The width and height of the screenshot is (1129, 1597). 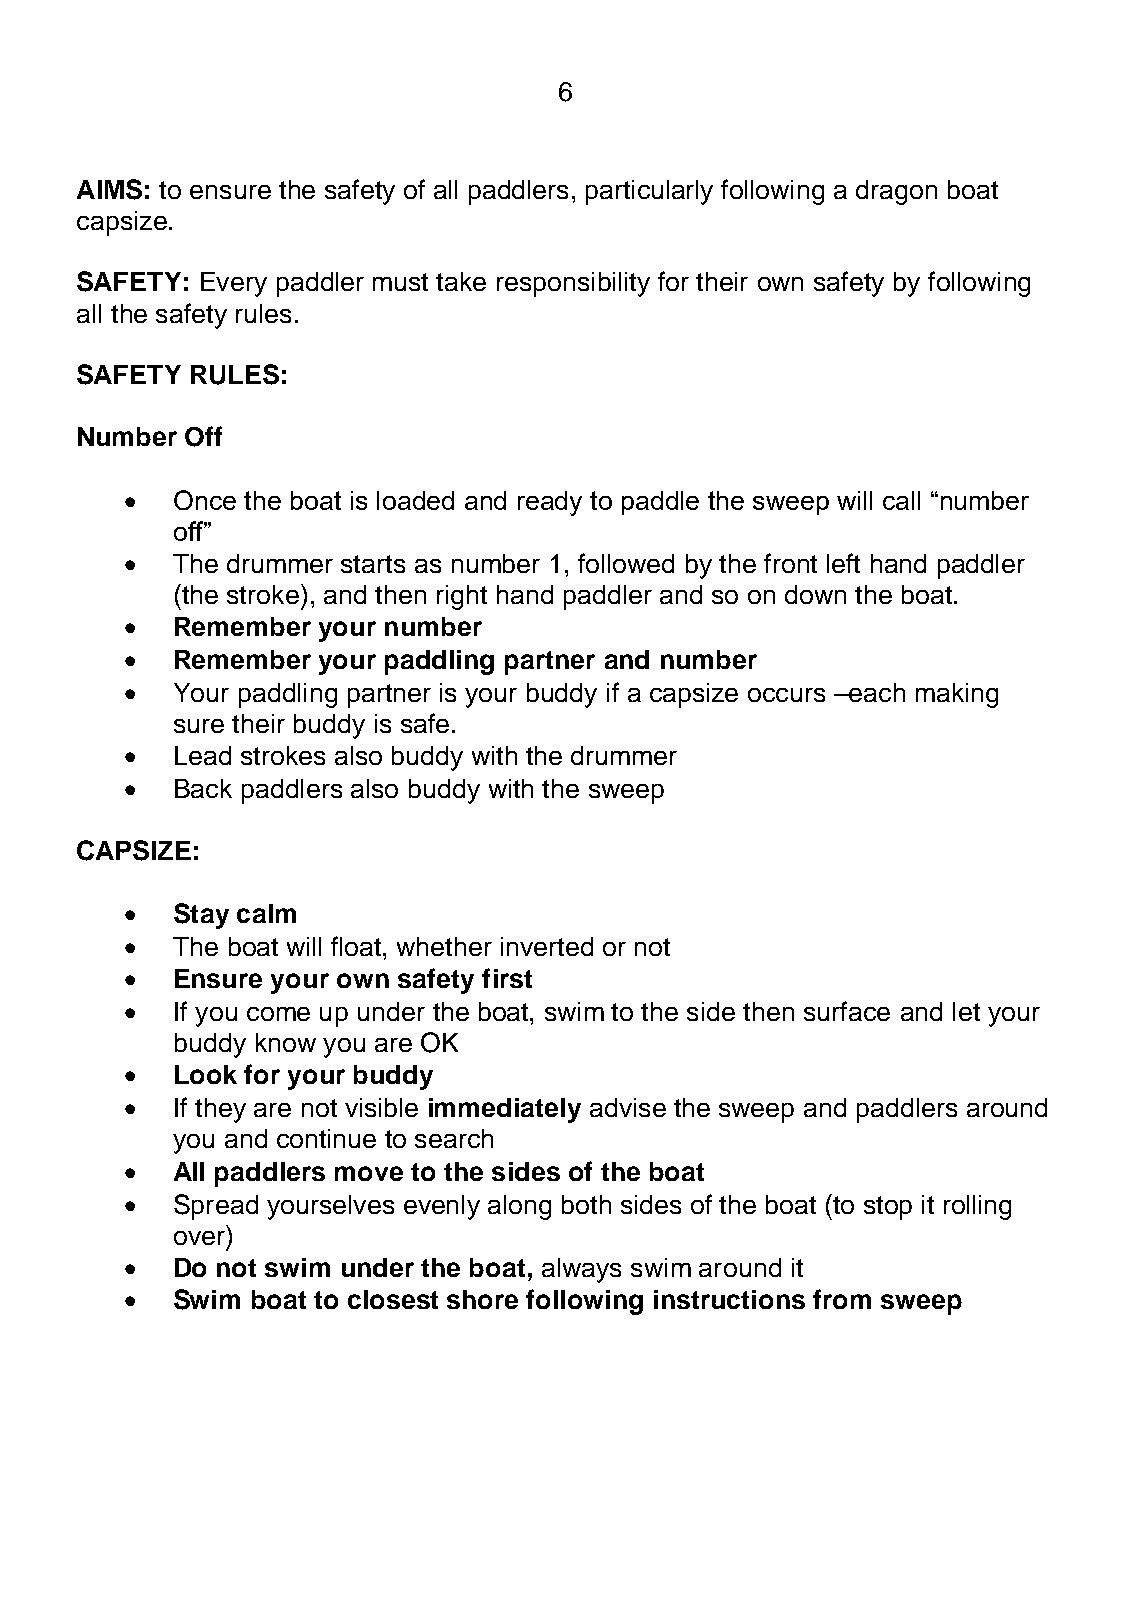 What do you see at coordinates (203, 755) in the screenshot?
I see `Lead` at bounding box center [203, 755].
